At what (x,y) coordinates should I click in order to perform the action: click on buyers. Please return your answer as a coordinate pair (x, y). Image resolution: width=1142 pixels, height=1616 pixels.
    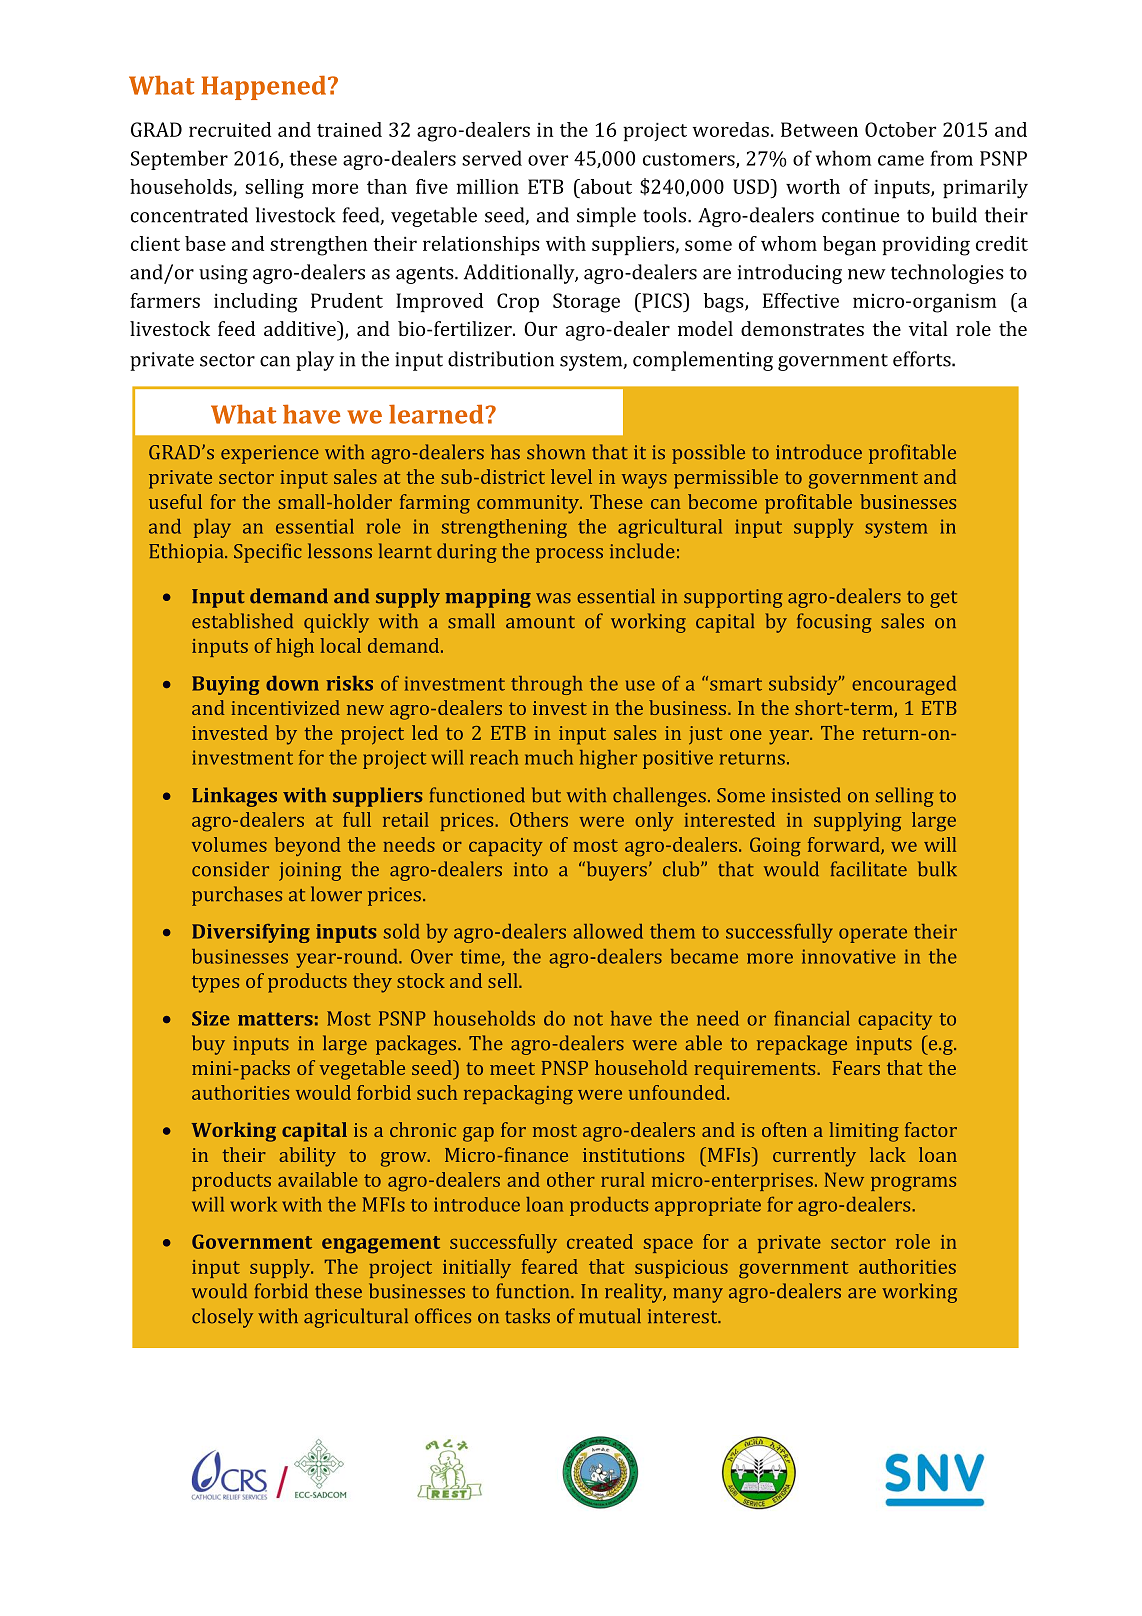
    Looking at the image, I should click on (615, 871).
